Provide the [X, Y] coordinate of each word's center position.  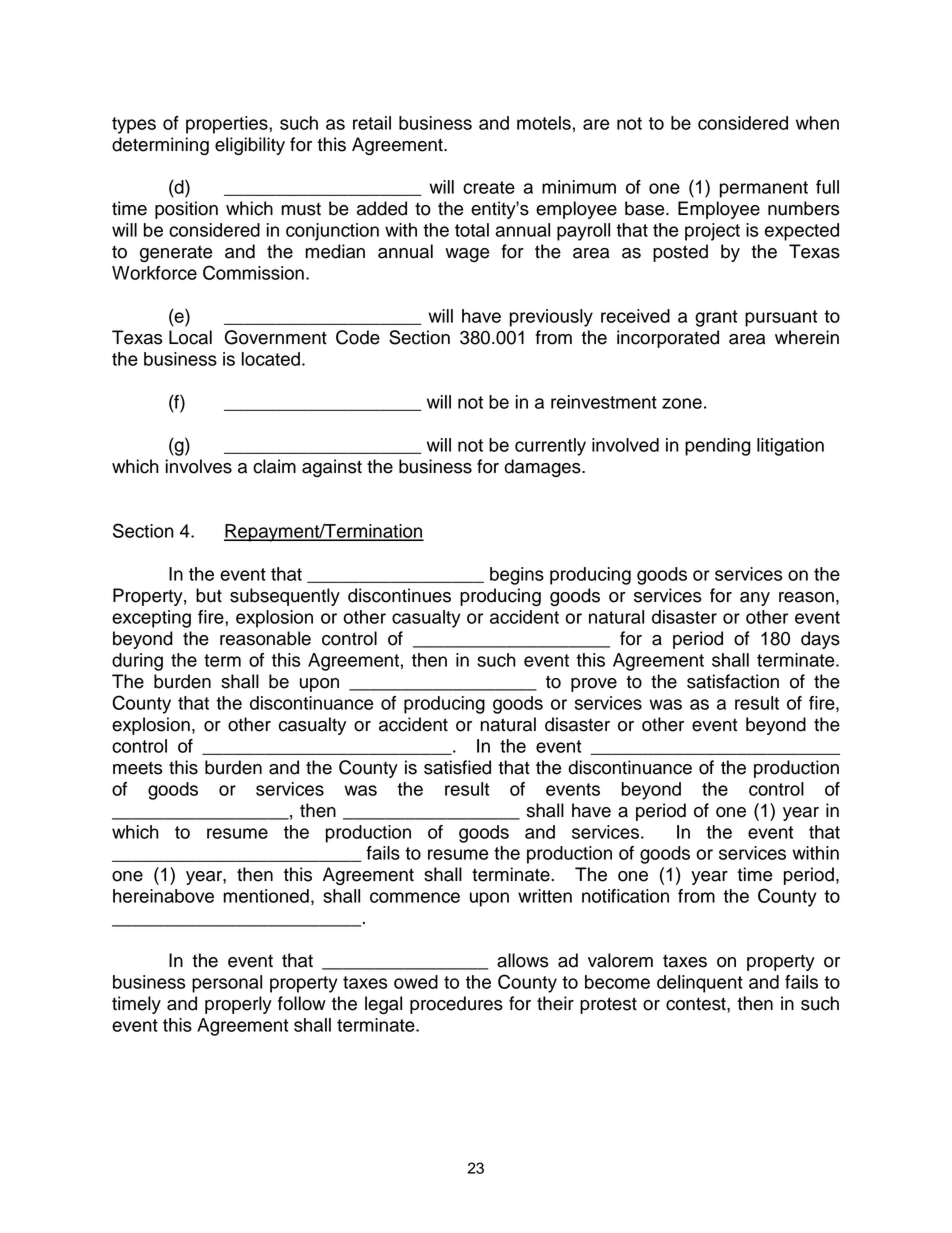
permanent [764, 189]
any [755, 599]
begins [517, 576]
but [209, 595]
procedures [456, 1005]
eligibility [250, 146]
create [489, 187]
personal [227, 984]
